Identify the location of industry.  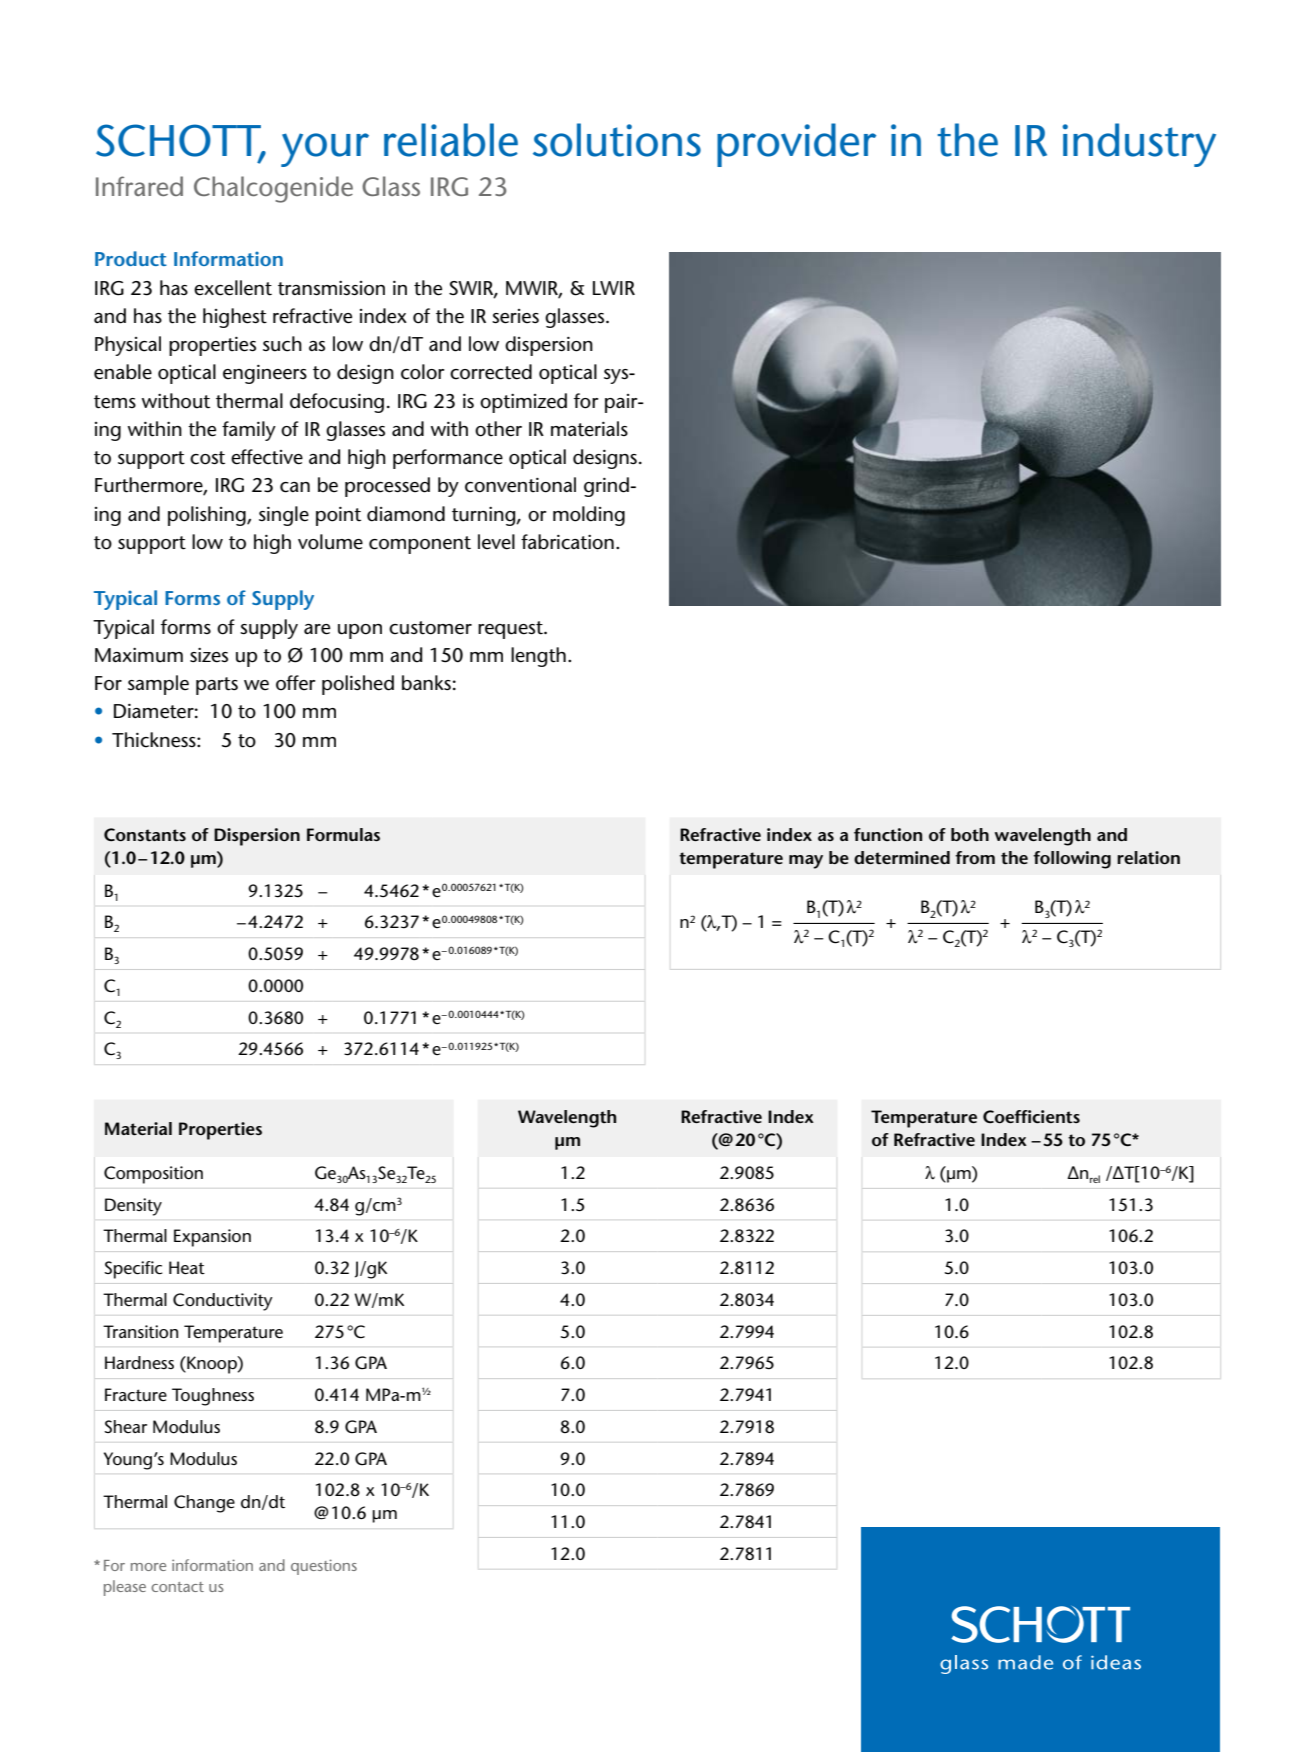
(1139, 145).
